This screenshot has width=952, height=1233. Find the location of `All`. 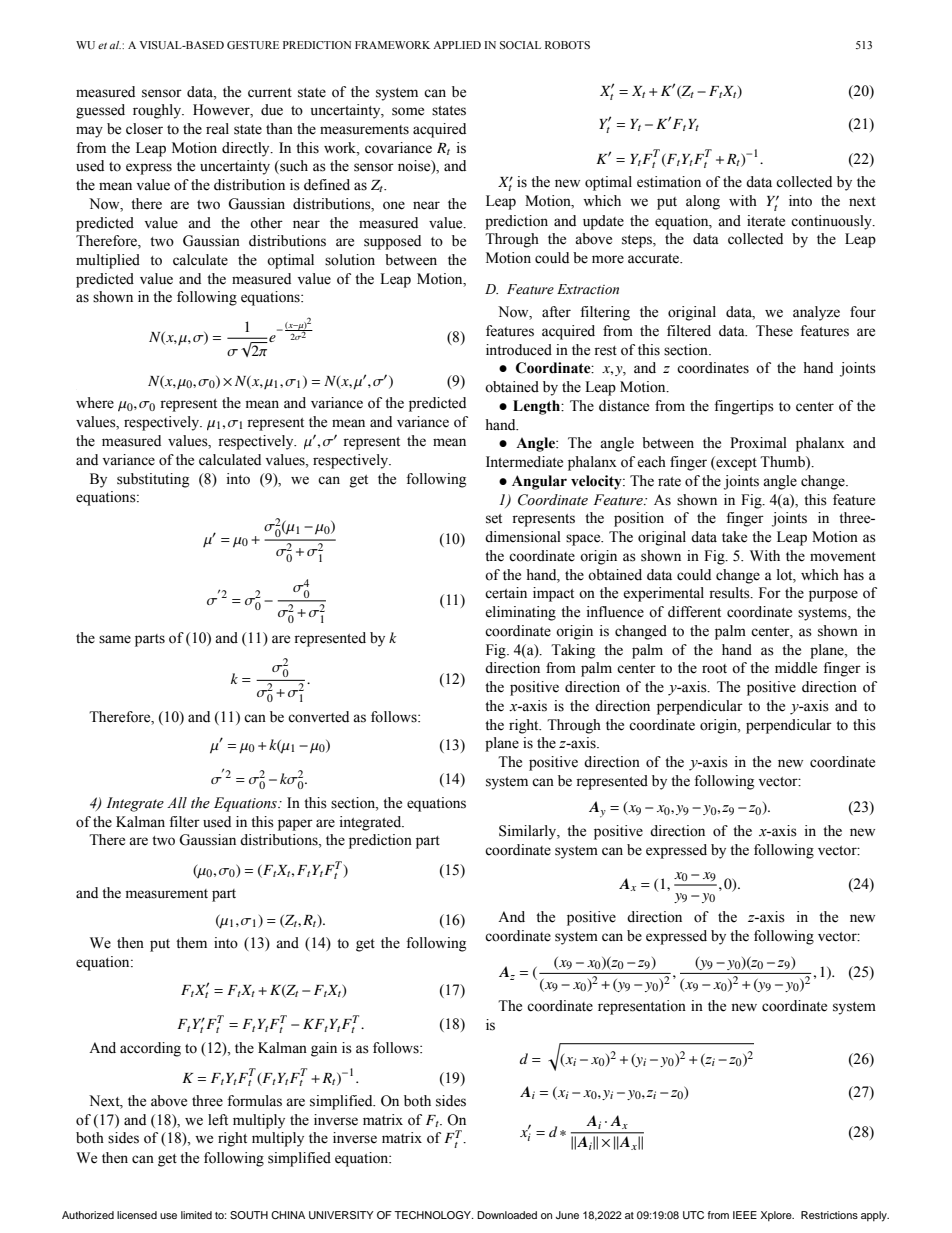

All is located at coordinates (177, 802).
